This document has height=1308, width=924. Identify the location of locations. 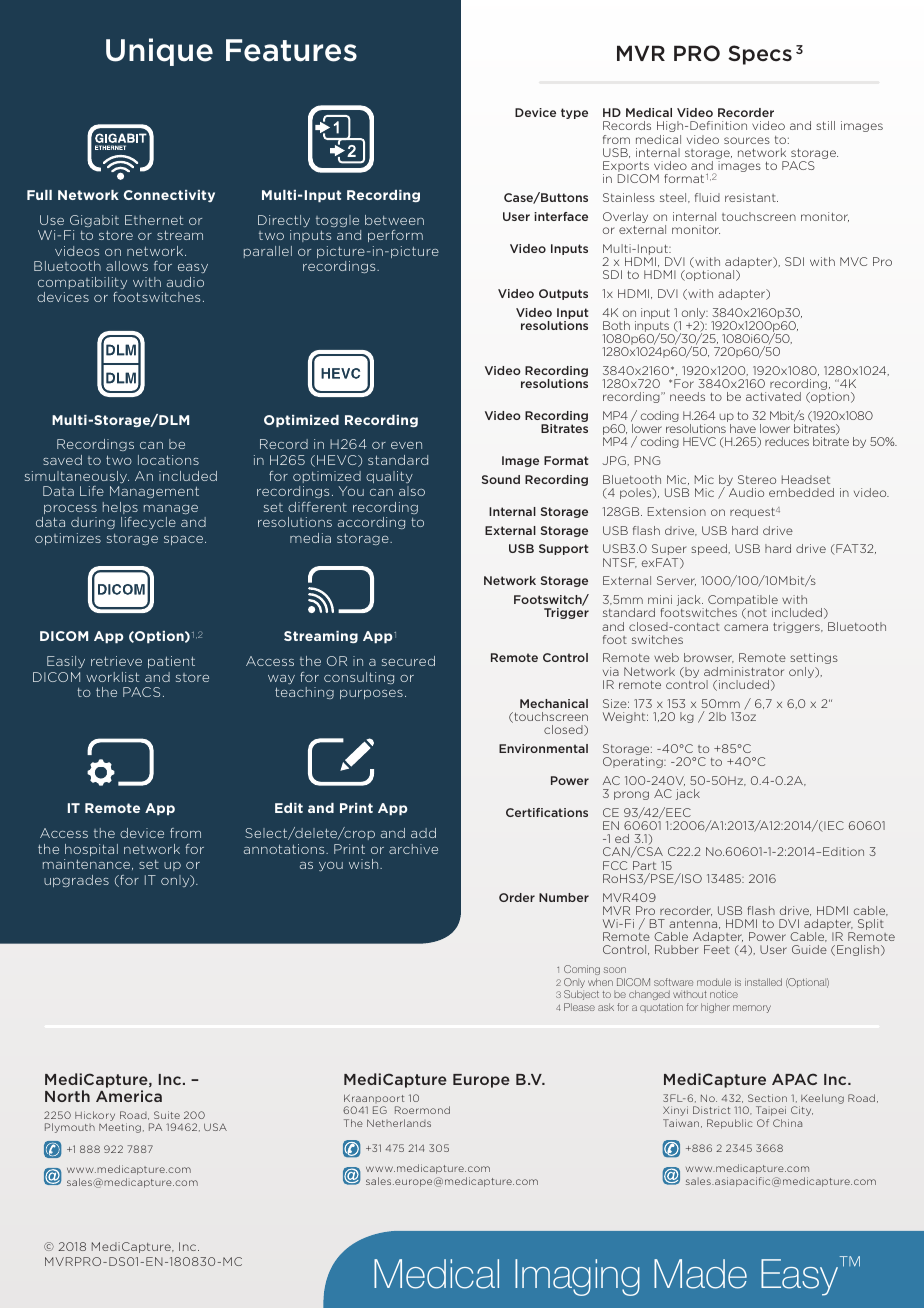
(168, 460).
